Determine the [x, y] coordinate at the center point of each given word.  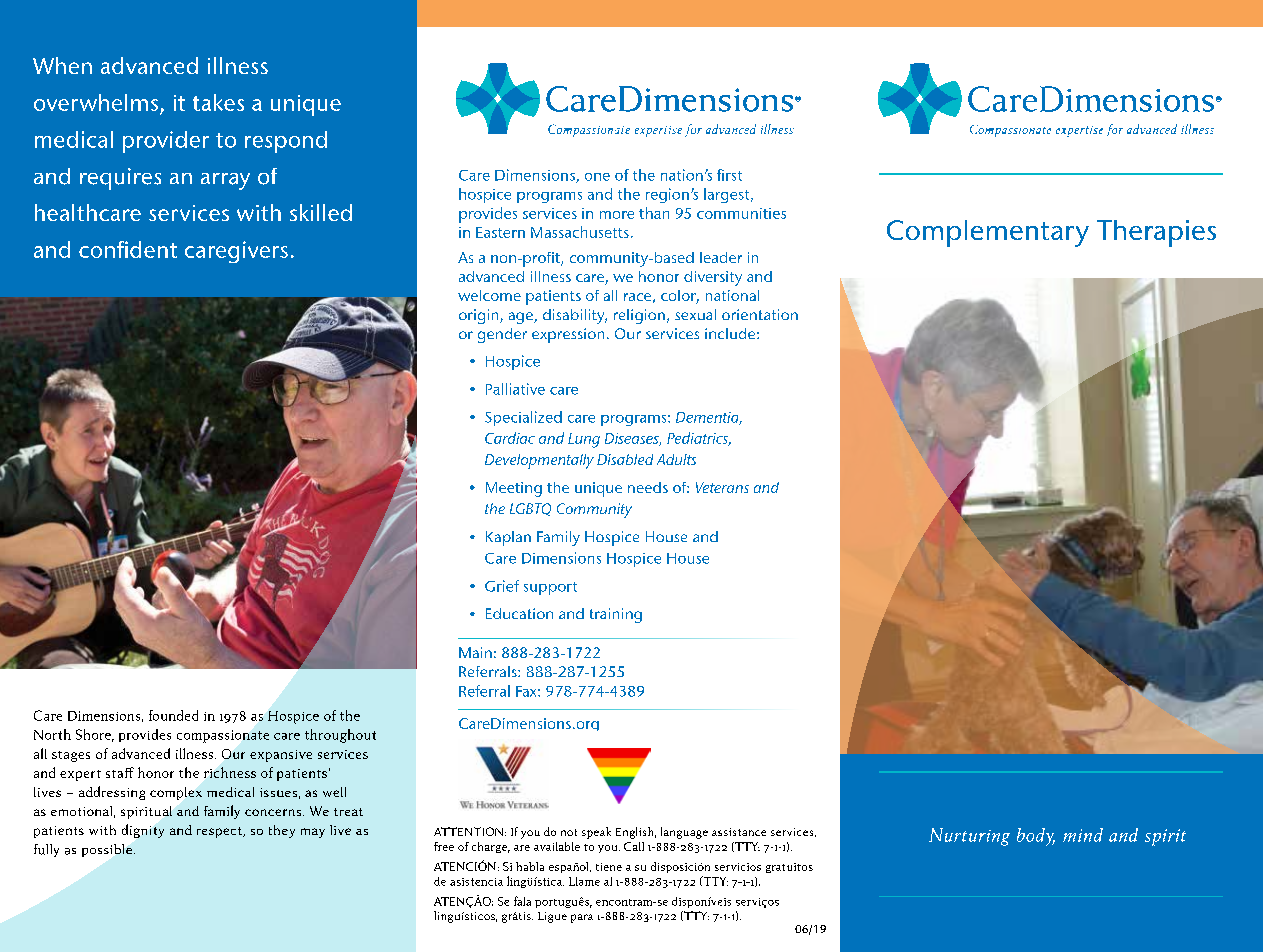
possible [107, 850]
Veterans [722, 487]
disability [575, 316]
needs [648, 487]
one [597, 177]
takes [218, 102]
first [729, 175]
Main [475, 652]
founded [173, 715]
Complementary [988, 233]
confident [128, 249]
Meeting [514, 489]
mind [1083, 835]
